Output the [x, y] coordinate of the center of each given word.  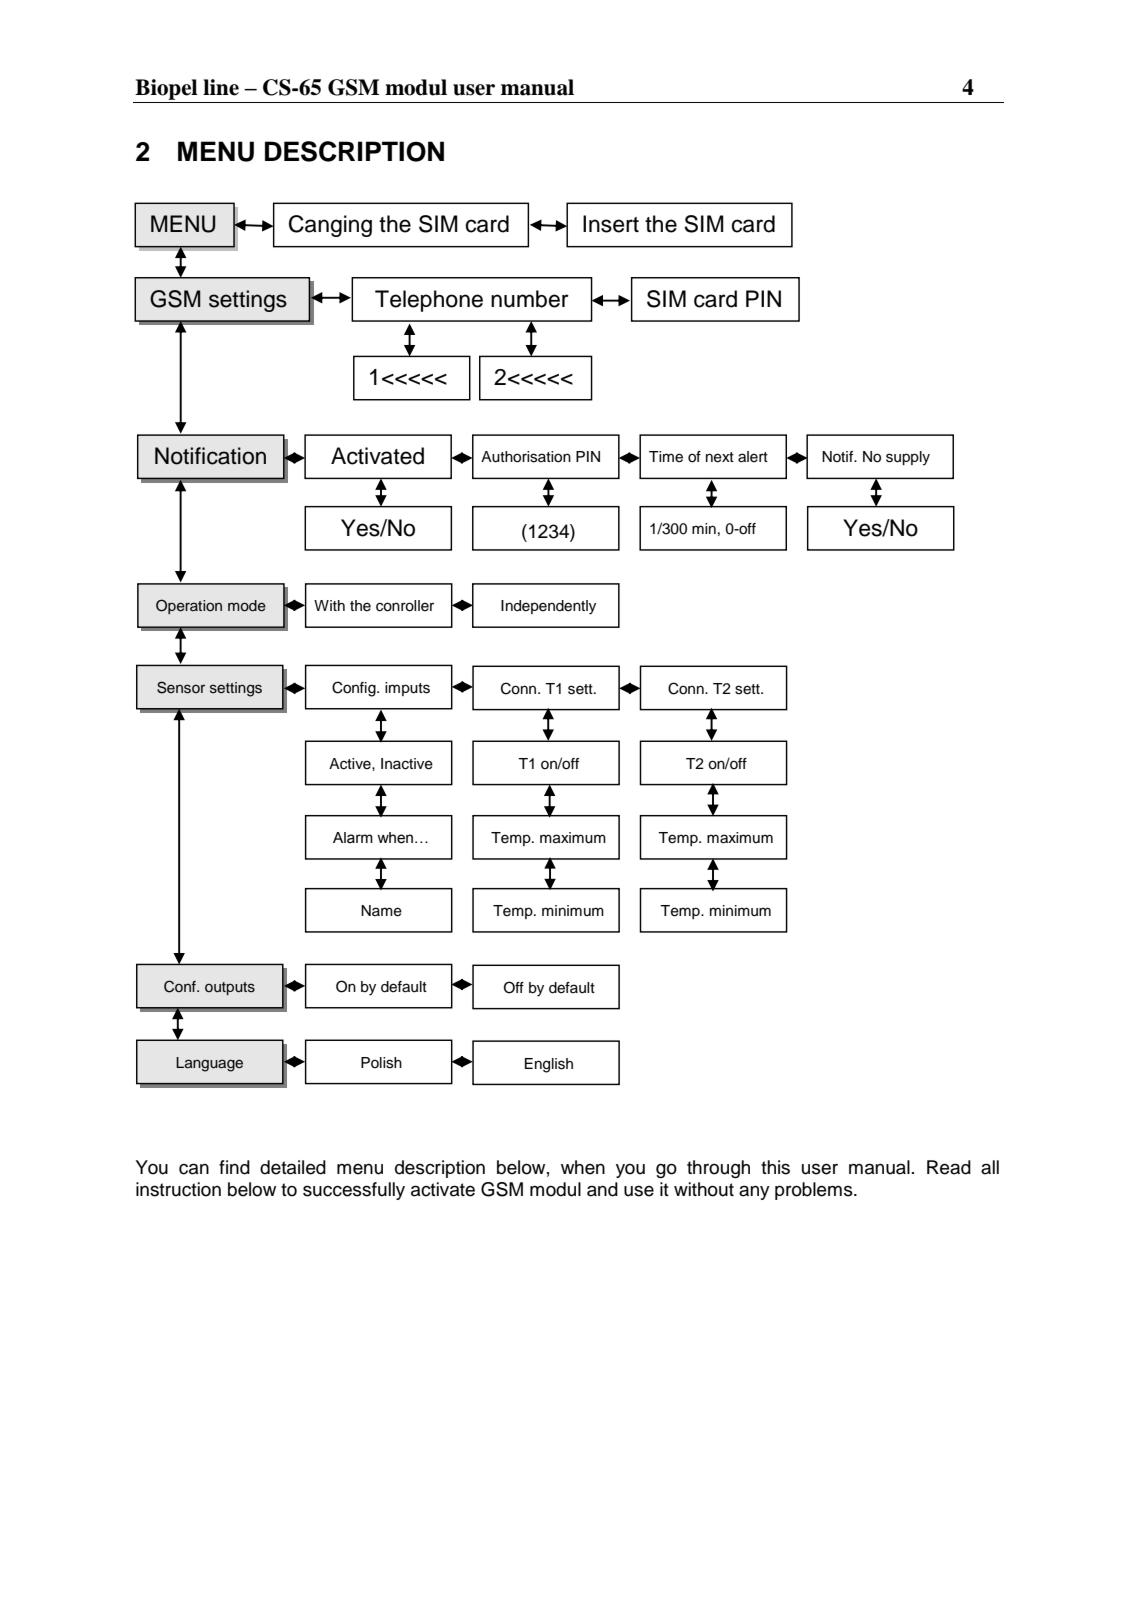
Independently [548, 607]
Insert [611, 224]
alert [753, 457]
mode [247, 606]
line [221, 87]
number [530, 299]
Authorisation [526, 457]
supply [908, 458]
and [602, 1189]
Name [381, 911]
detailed [293, 1167]
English [549, 1065]
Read [949, 1167]
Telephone [429, 301]
